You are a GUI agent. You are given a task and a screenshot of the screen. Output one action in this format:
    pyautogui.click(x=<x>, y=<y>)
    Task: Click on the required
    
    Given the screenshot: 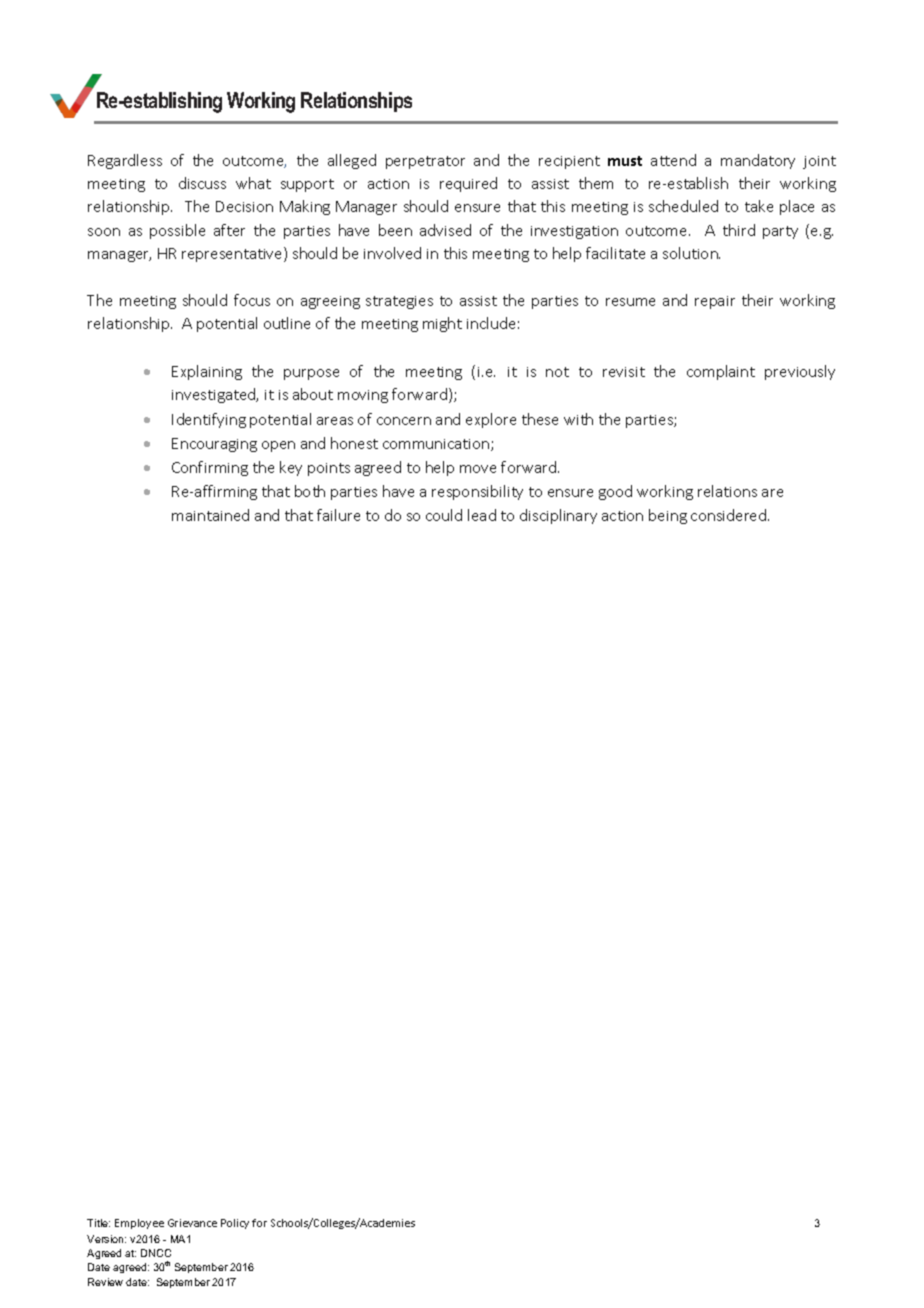 What is the action you would take?
    pyautogui.click(x=468, y=184)
